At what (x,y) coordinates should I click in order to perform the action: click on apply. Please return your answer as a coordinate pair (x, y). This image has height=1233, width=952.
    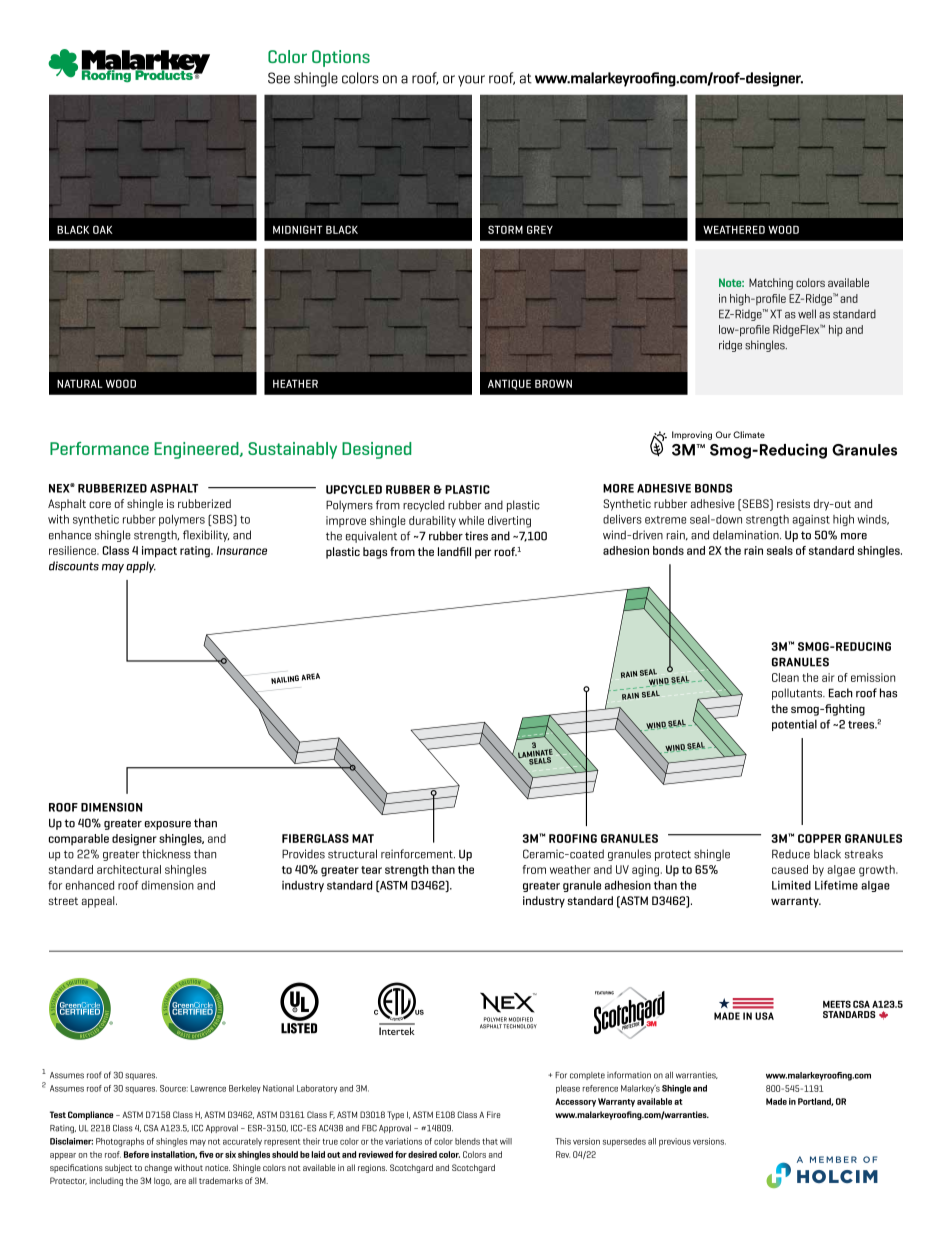
    Looking at the image, I should click on (141, 567).
